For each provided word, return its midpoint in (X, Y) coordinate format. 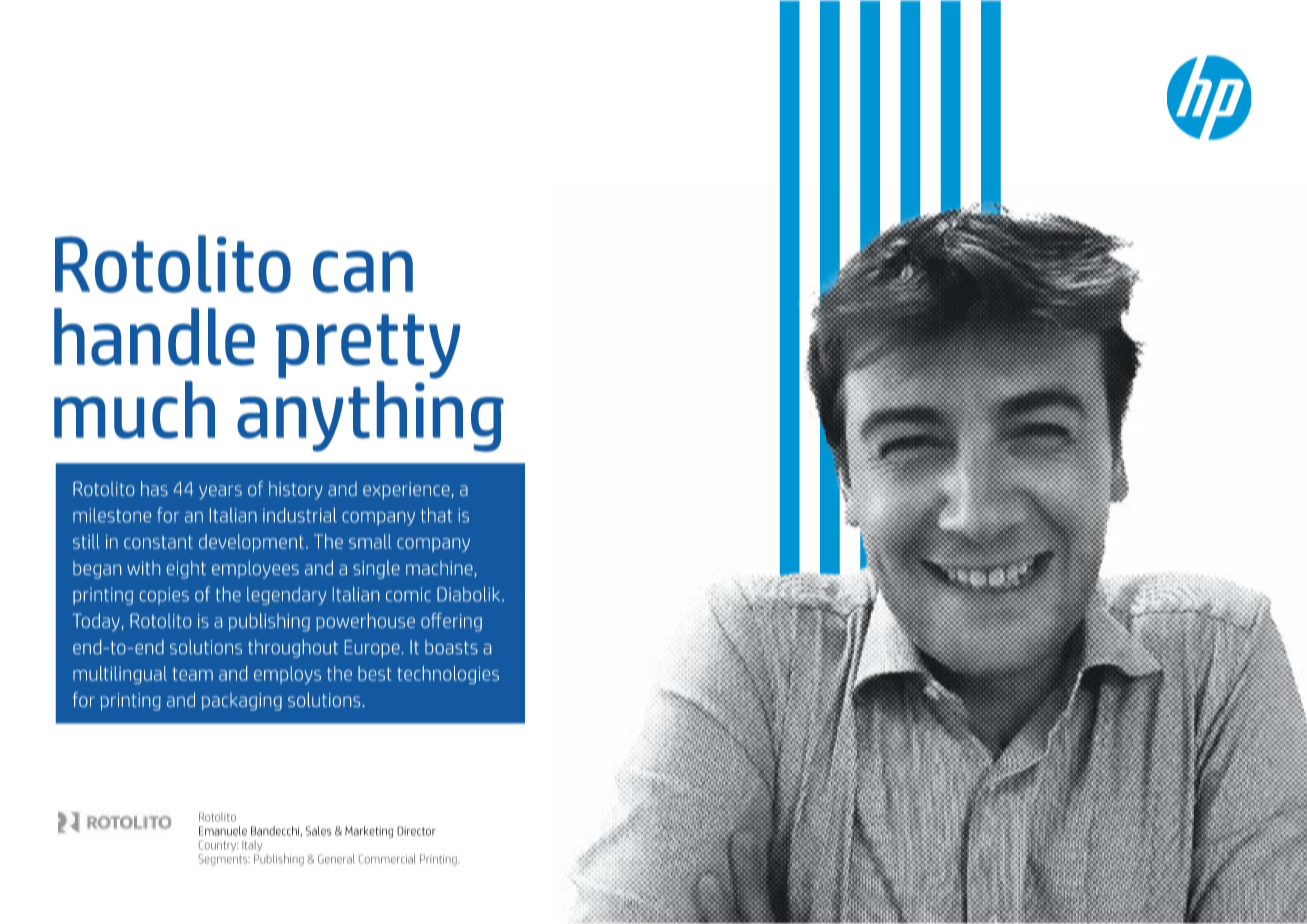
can (363, 272)
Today (97, 622)
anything (370, 416)
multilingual (120, 675)
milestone (112, 515)
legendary (286, 596)
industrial (300, 515)
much (134, 410)
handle (154, 337)
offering (451, 622)
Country (218, 846)
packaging (241, 702)
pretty (368, 346)
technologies (448, 675)
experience (407, 490)
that (436, 515)
